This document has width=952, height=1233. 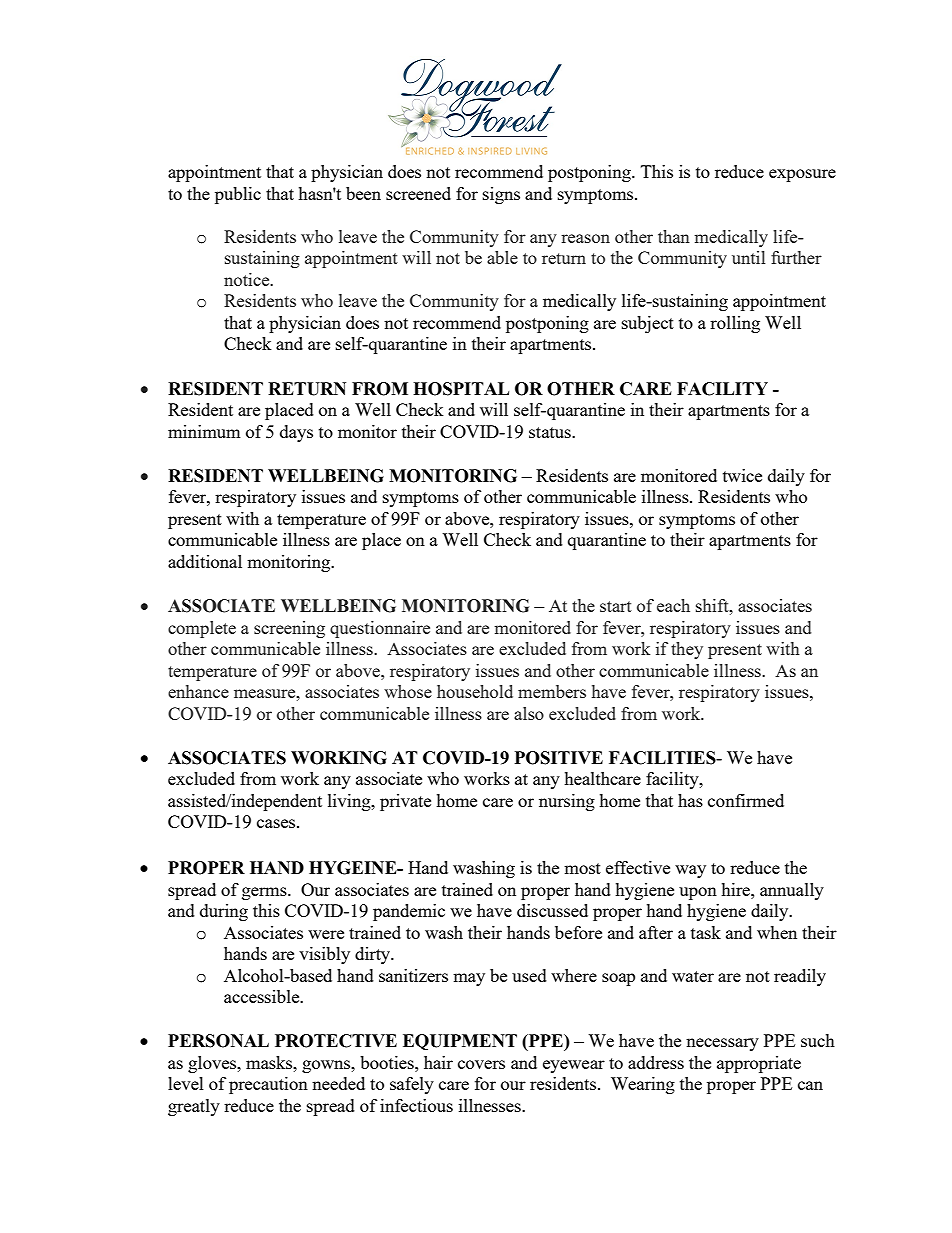 What do you see at coordinates (268, 1085) in the document?
I see `precaution` at bounding box center [268, 1085].
